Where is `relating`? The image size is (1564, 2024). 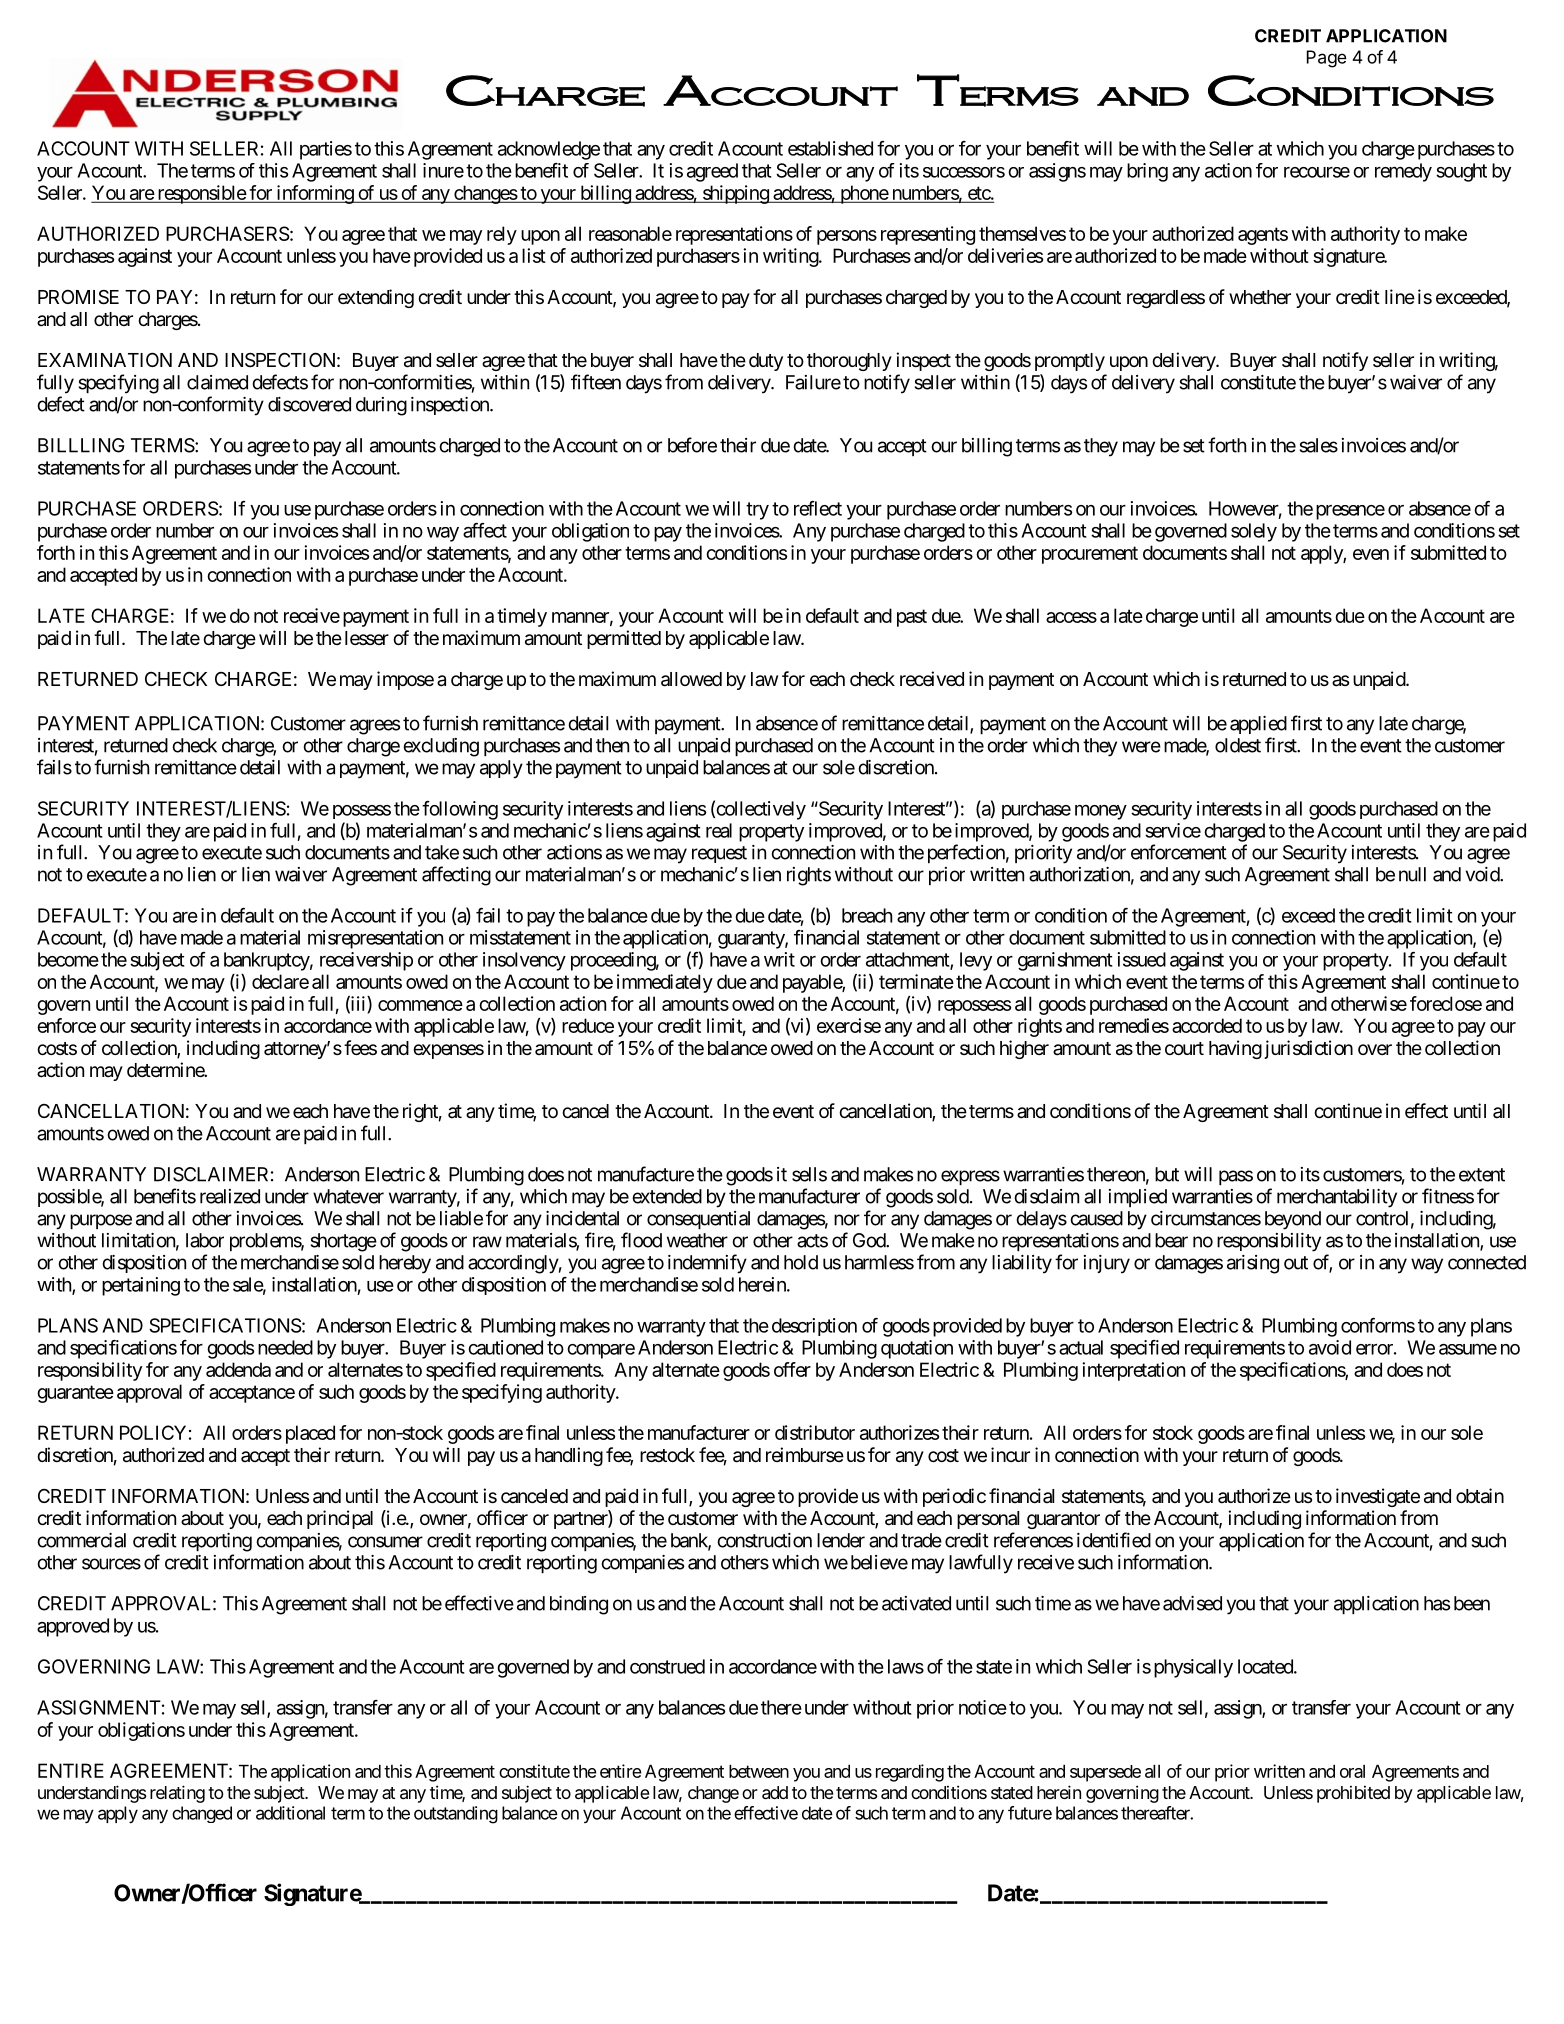
relating is located at coordinates (177, 1794).
